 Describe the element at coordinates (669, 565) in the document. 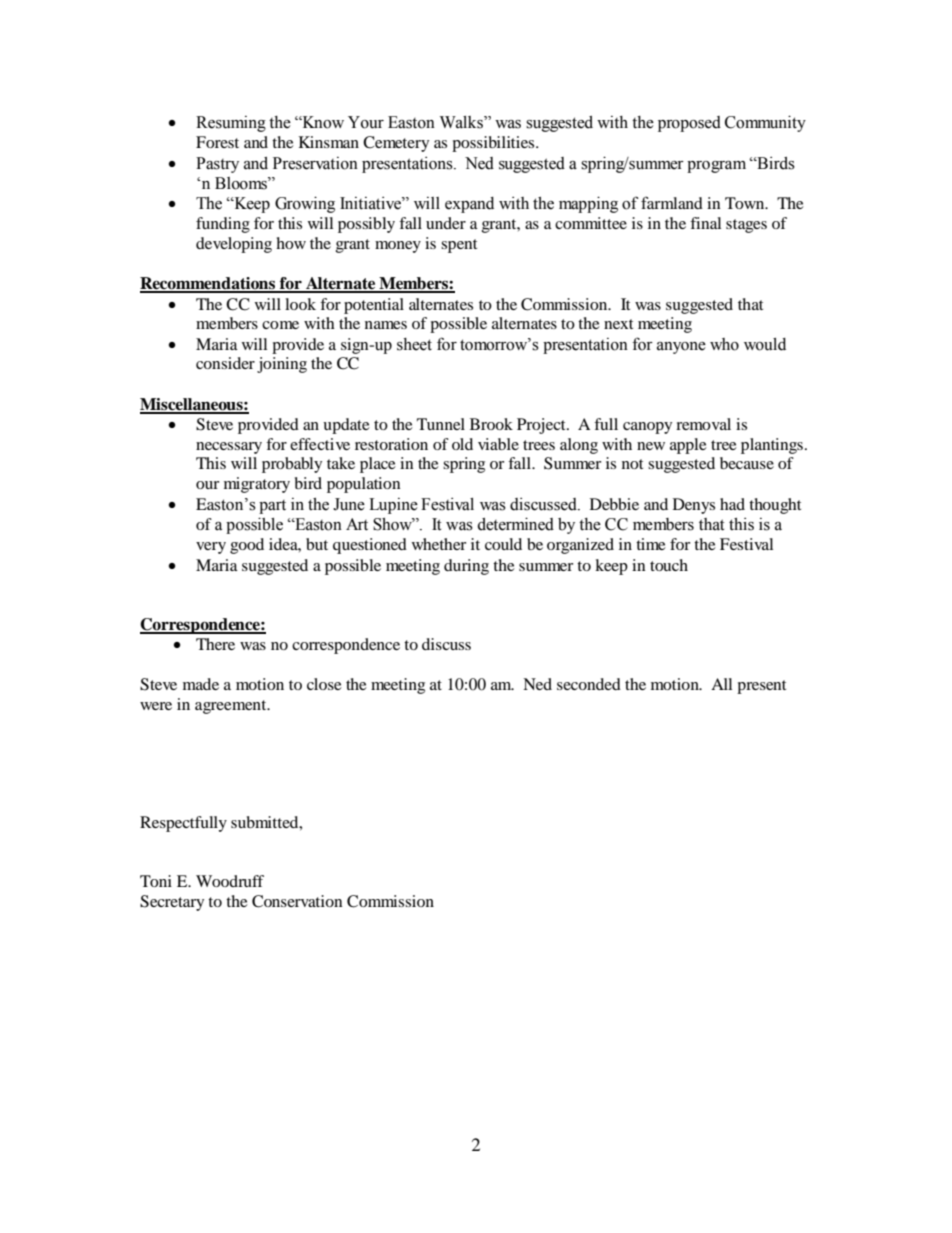

I see `touch` at that location.
